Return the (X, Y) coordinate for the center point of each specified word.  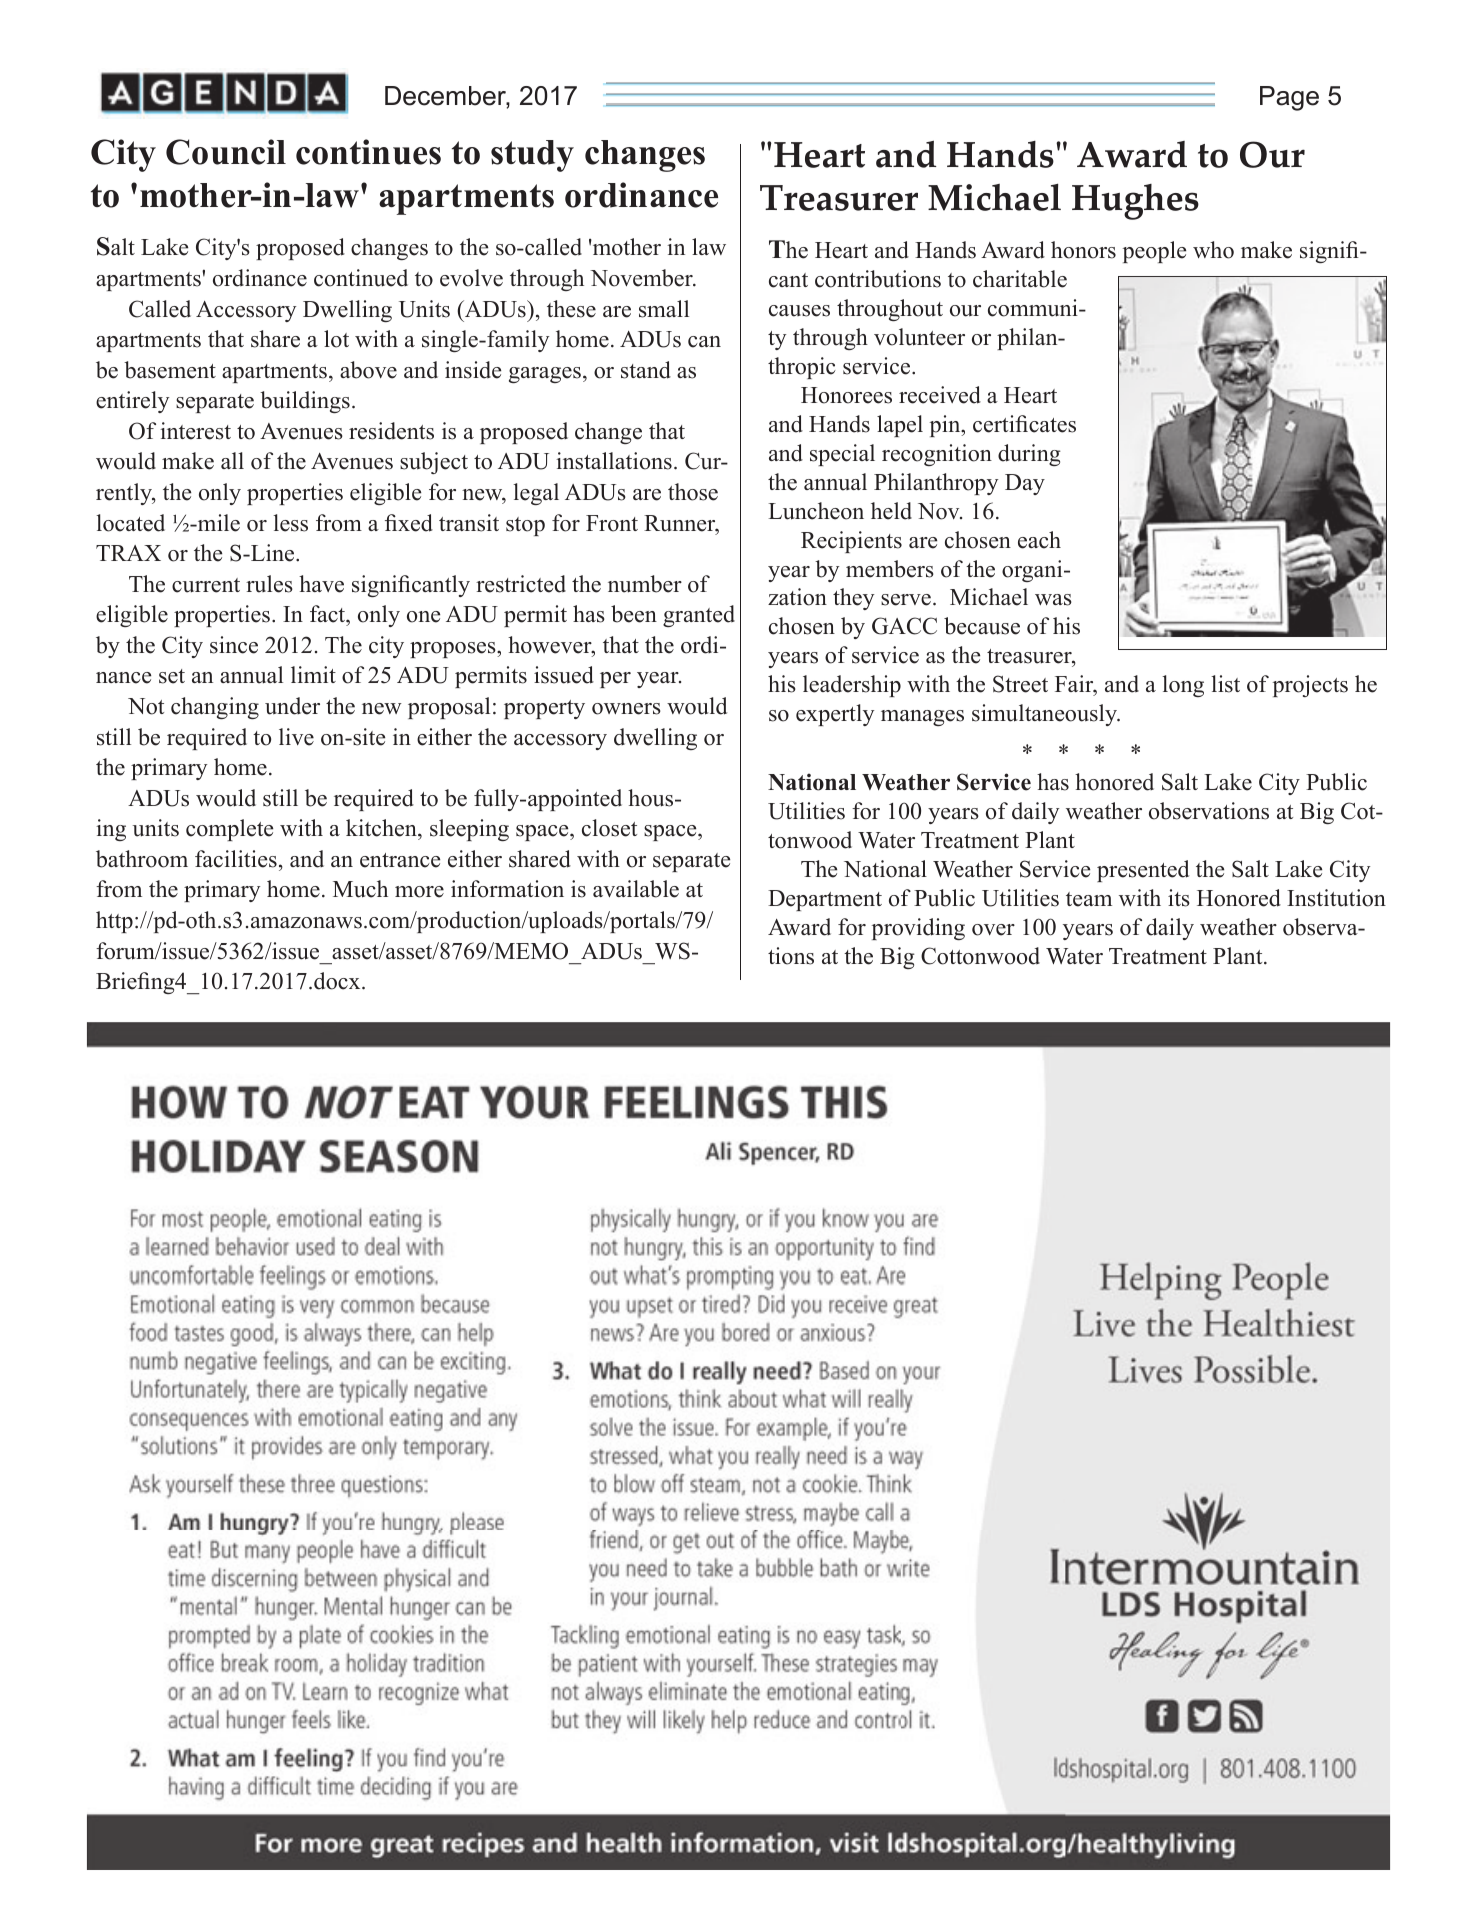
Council (226, 152)
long (1183, 686)
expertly (835, 715)
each (1039, 540)
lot (336, 339)
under (292, 706)
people (1154, 252)
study (532, 156)
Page (1289, 98)
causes (799, 311)
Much (360, 889)
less (290, 523)
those (693, 492)
